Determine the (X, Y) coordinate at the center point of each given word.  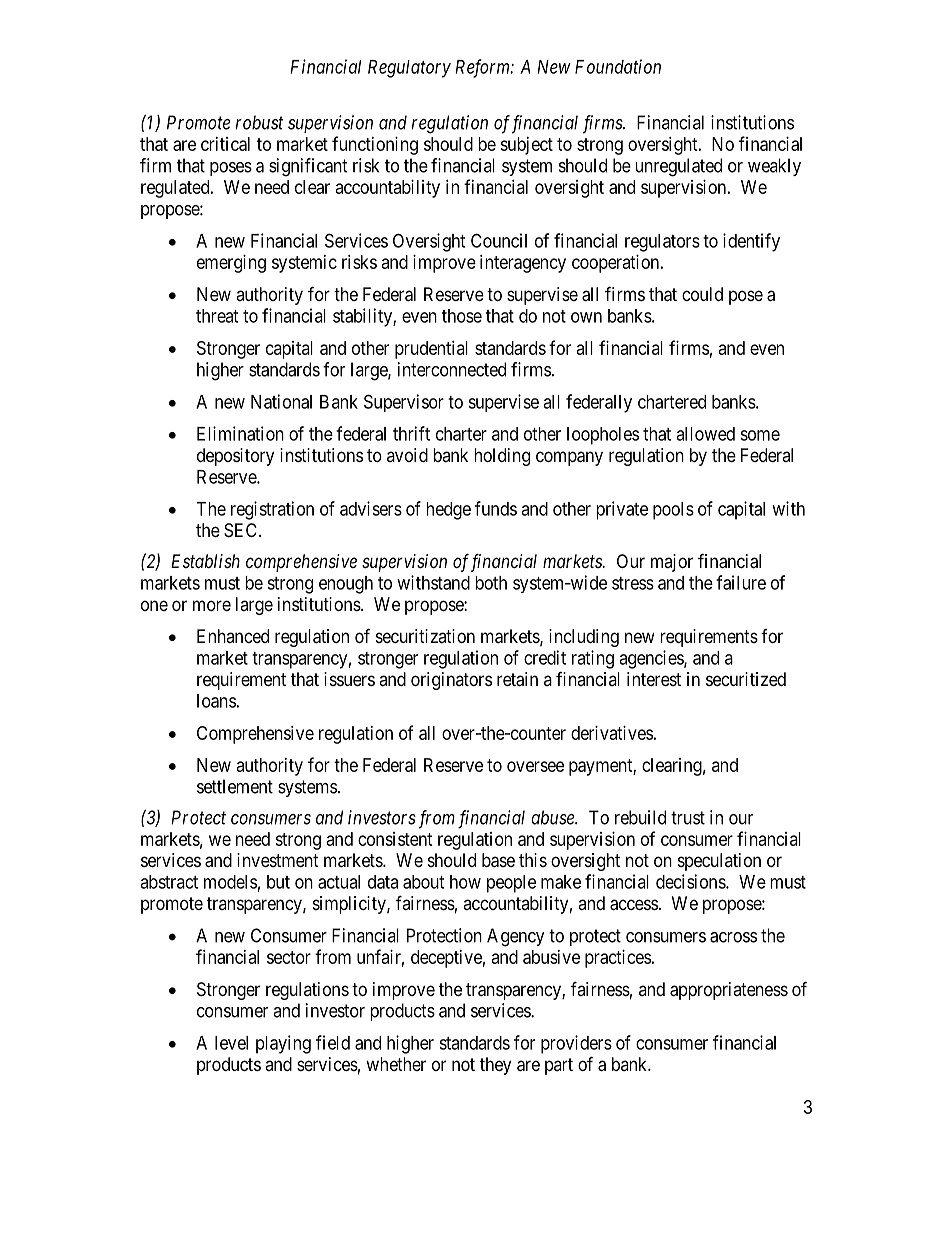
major (672, 563)
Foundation (618, 66)
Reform (483, 68)
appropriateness (729, 991)
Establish (205, 561)
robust (259, 122)
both (491, 583)
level (231, 1043)
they (495, 1066)
